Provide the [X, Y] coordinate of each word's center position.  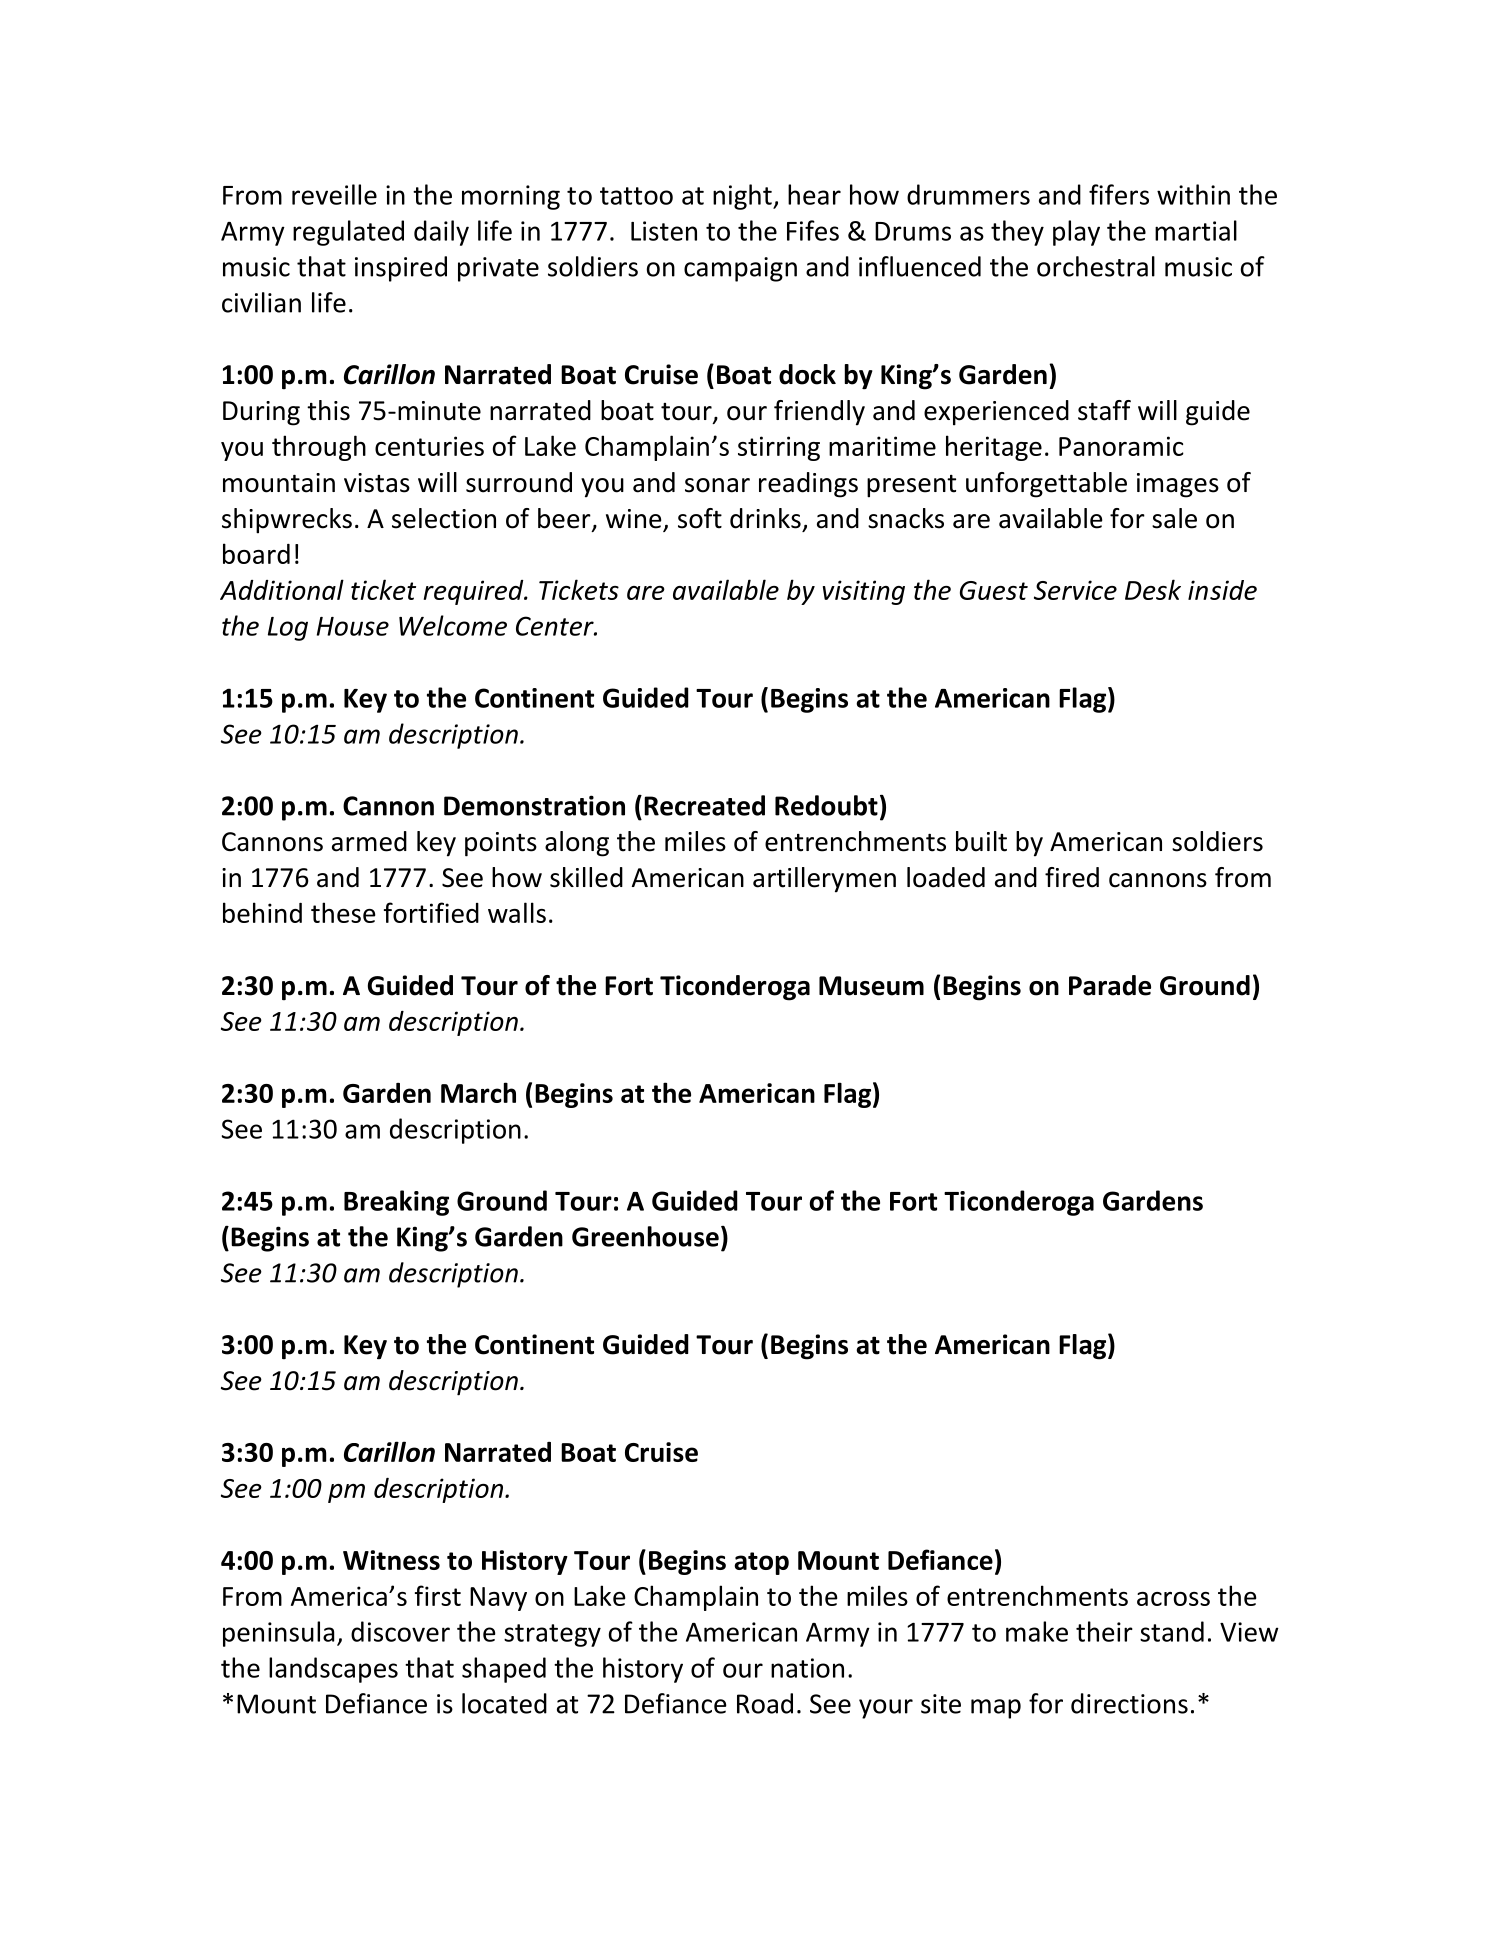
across [1173, 1599]
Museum [871, 986]
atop [762, 1563]
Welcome [453, 625]
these [343, 912]
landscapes [333, 1670]
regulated [348, 233]
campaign [740, 269]
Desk [1153, 589]
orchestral [1096, 266]
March [478, 1092]
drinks [765, 518]
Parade [1110, 985]
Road [765, 1703]
